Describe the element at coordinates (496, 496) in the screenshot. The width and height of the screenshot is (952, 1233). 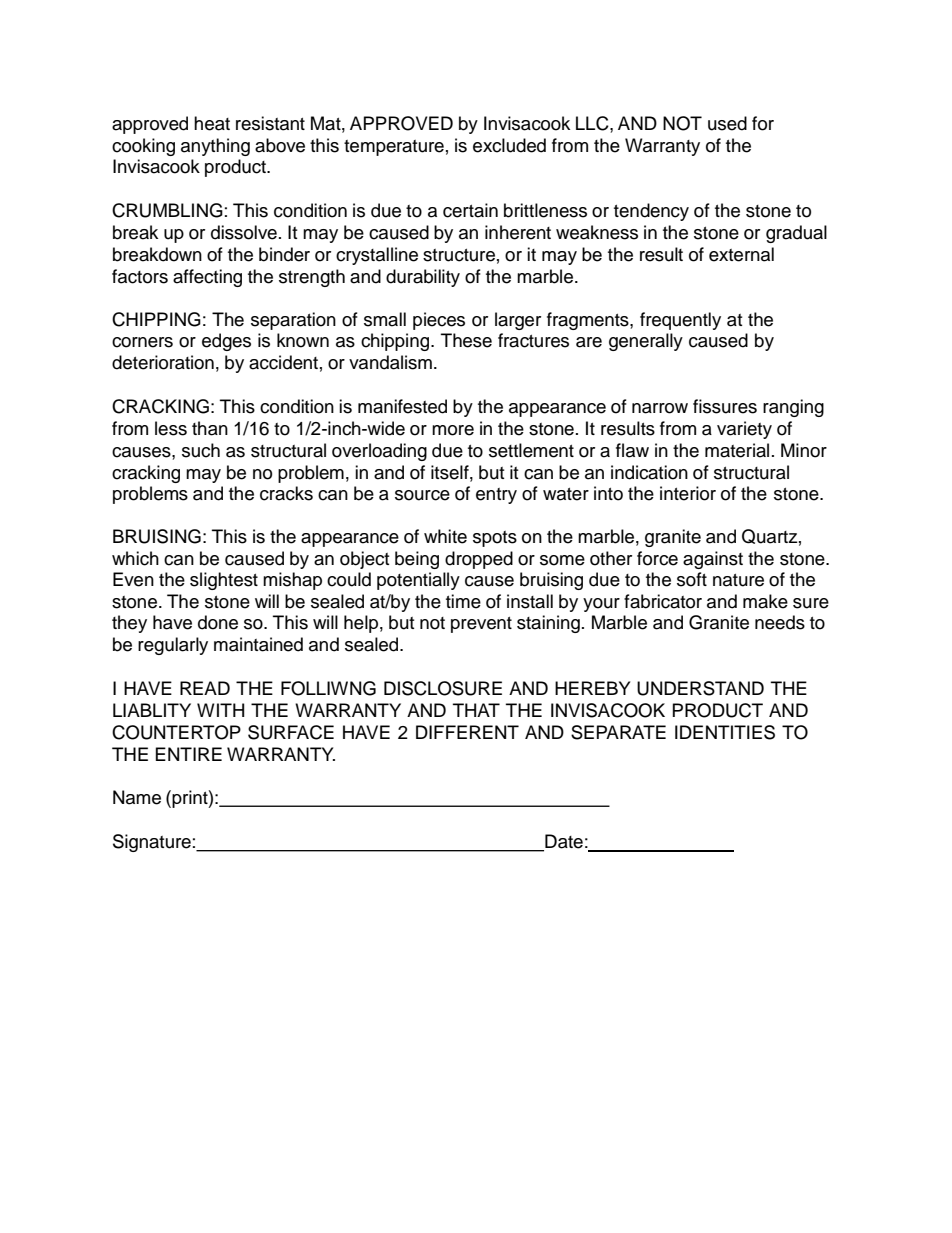
I see `entry` at that location.
